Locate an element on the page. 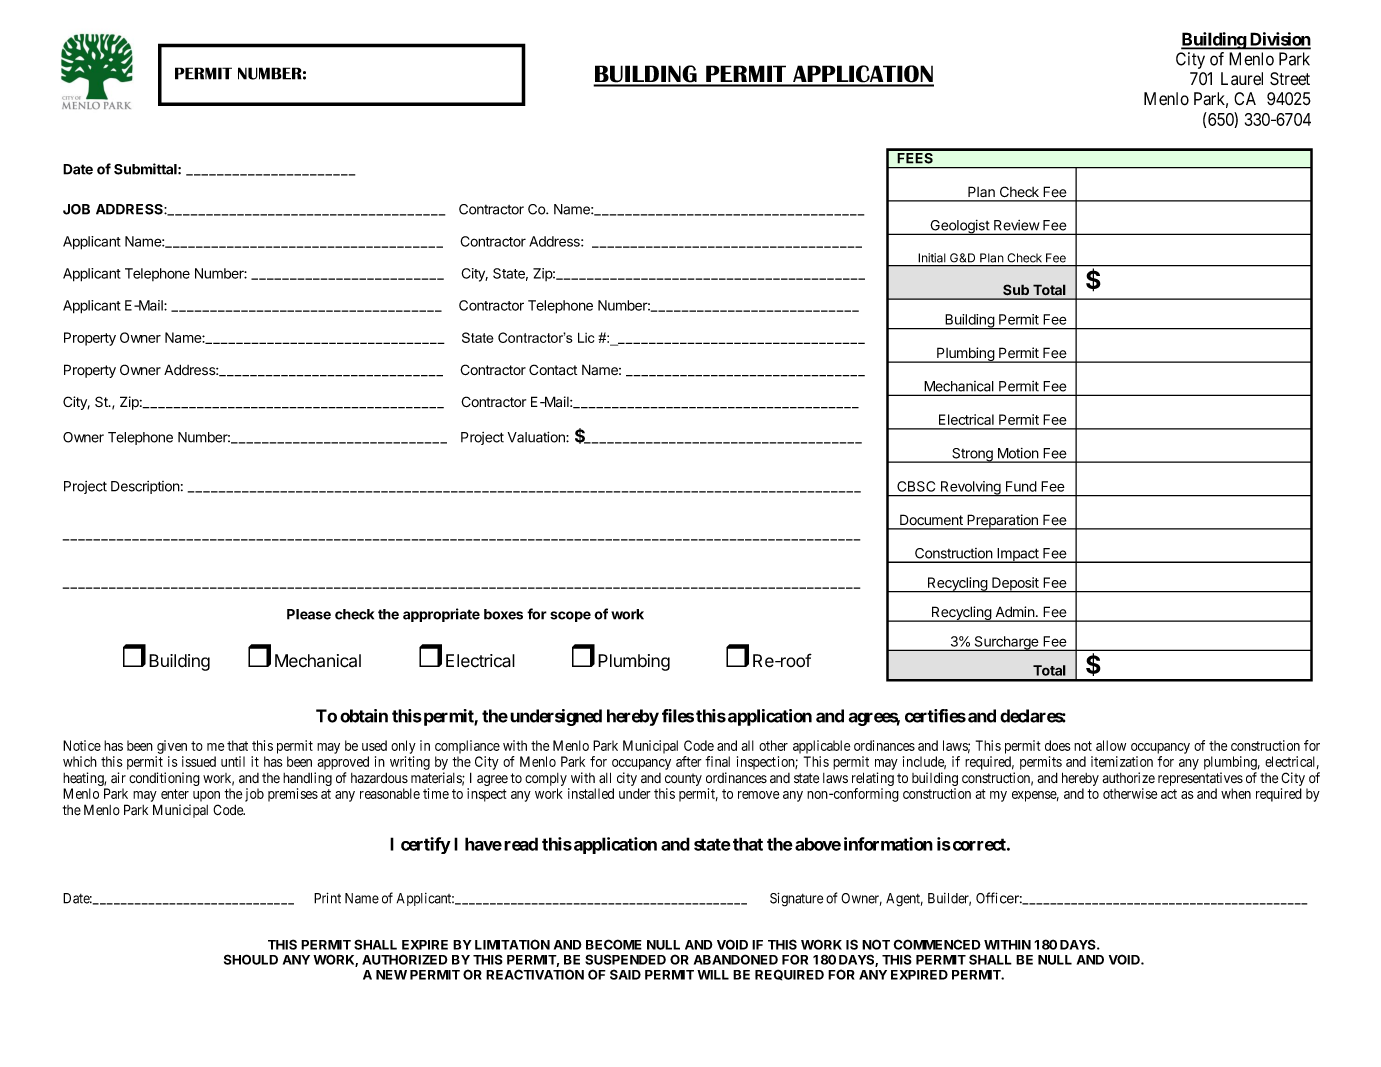 This page has width=1381, height=1067. CBSC is located at coordinates (916, 486).
